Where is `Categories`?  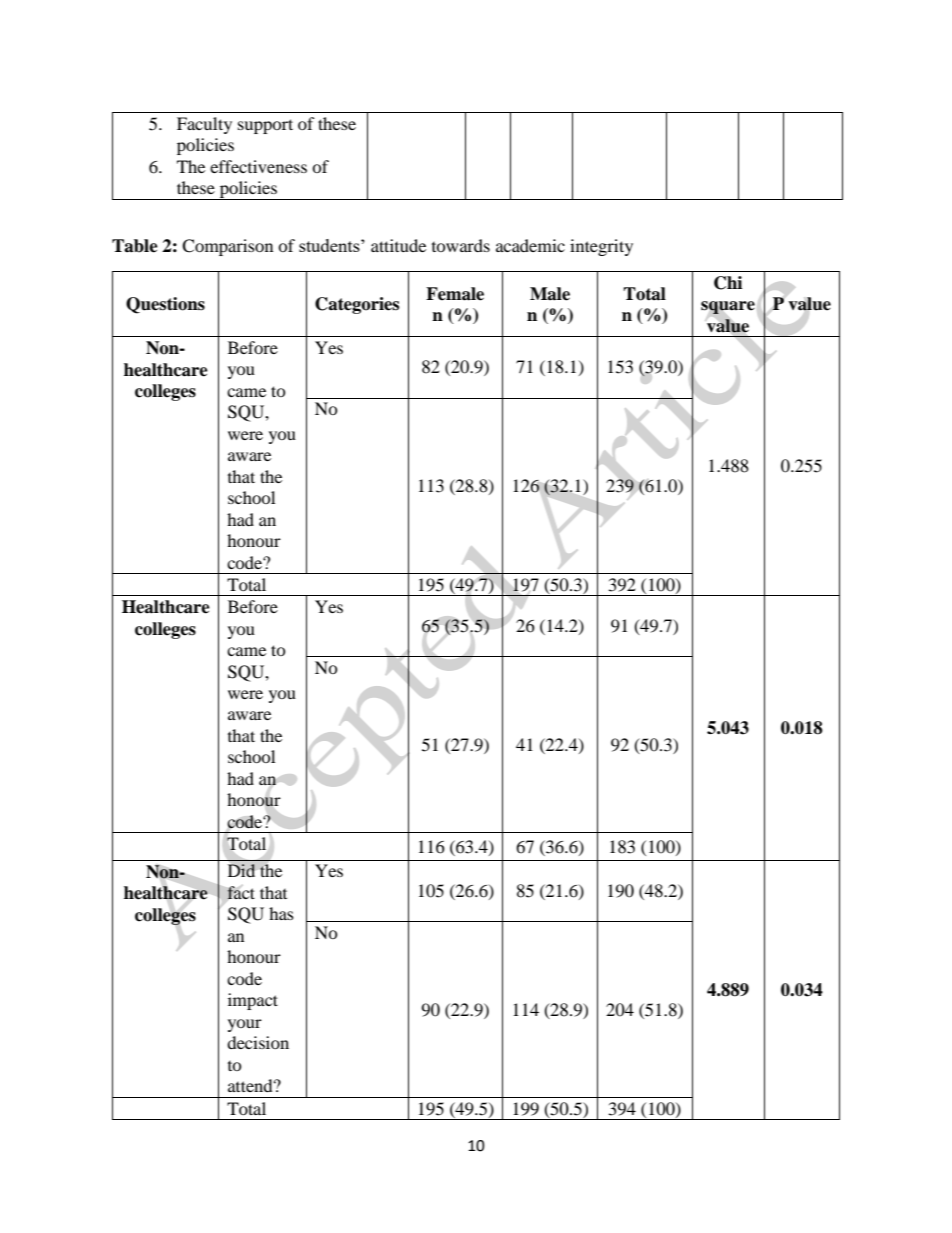 Categories is located at coordinates (357, 305).
